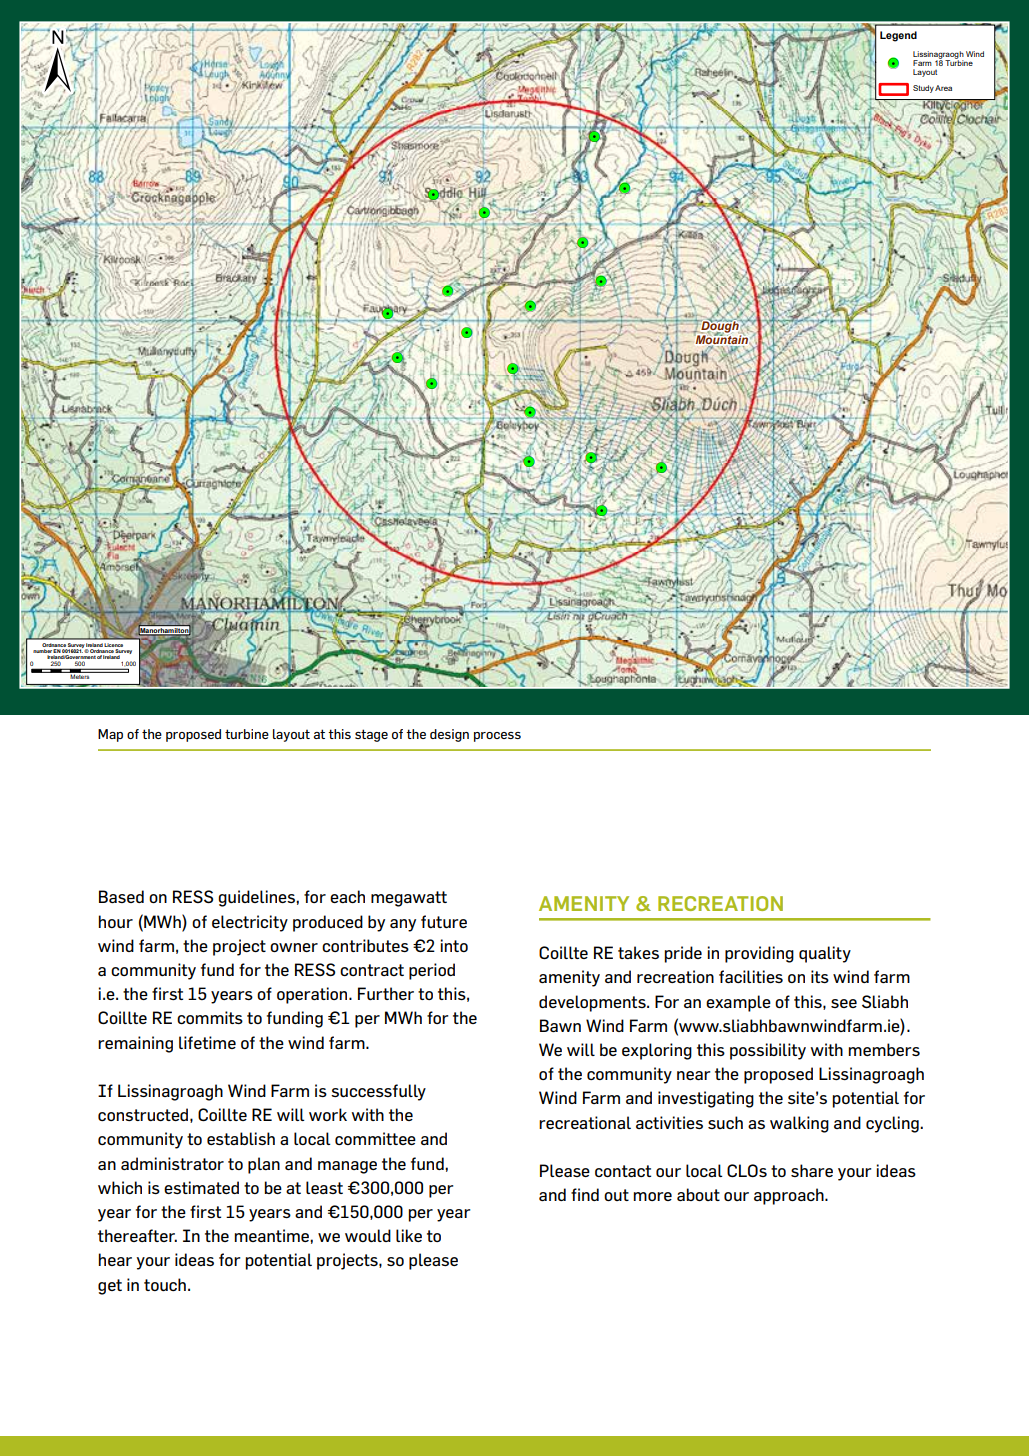 This screenshot has width=1029, height=1456. Describe the element at coordinates (110, 735) in the screenshot. I see `Map` at that location.
